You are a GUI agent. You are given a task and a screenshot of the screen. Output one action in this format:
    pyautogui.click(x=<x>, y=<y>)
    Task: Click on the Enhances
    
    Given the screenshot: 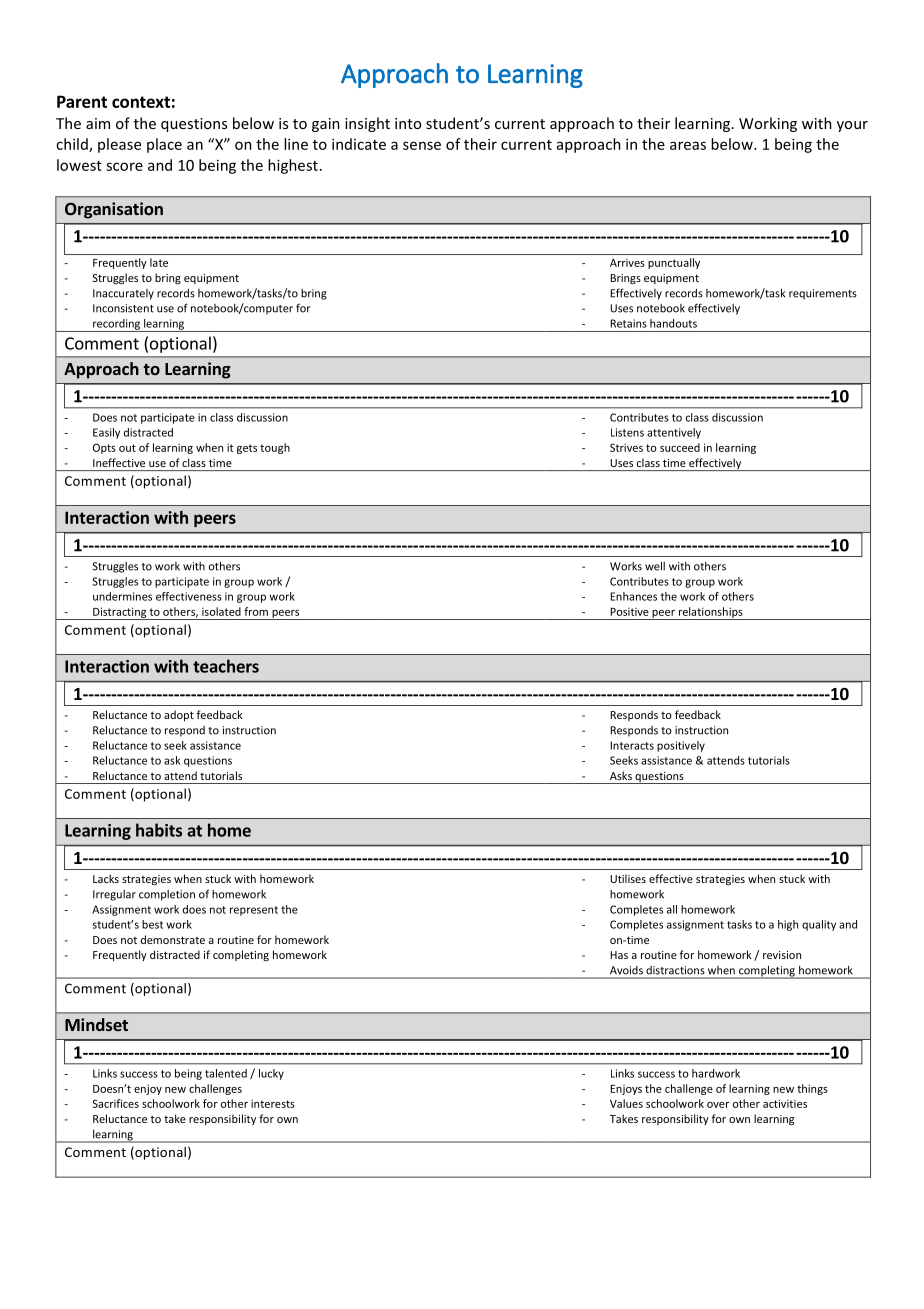 What is the action you would take?
    pyautogui.click(x=633, y=596)
